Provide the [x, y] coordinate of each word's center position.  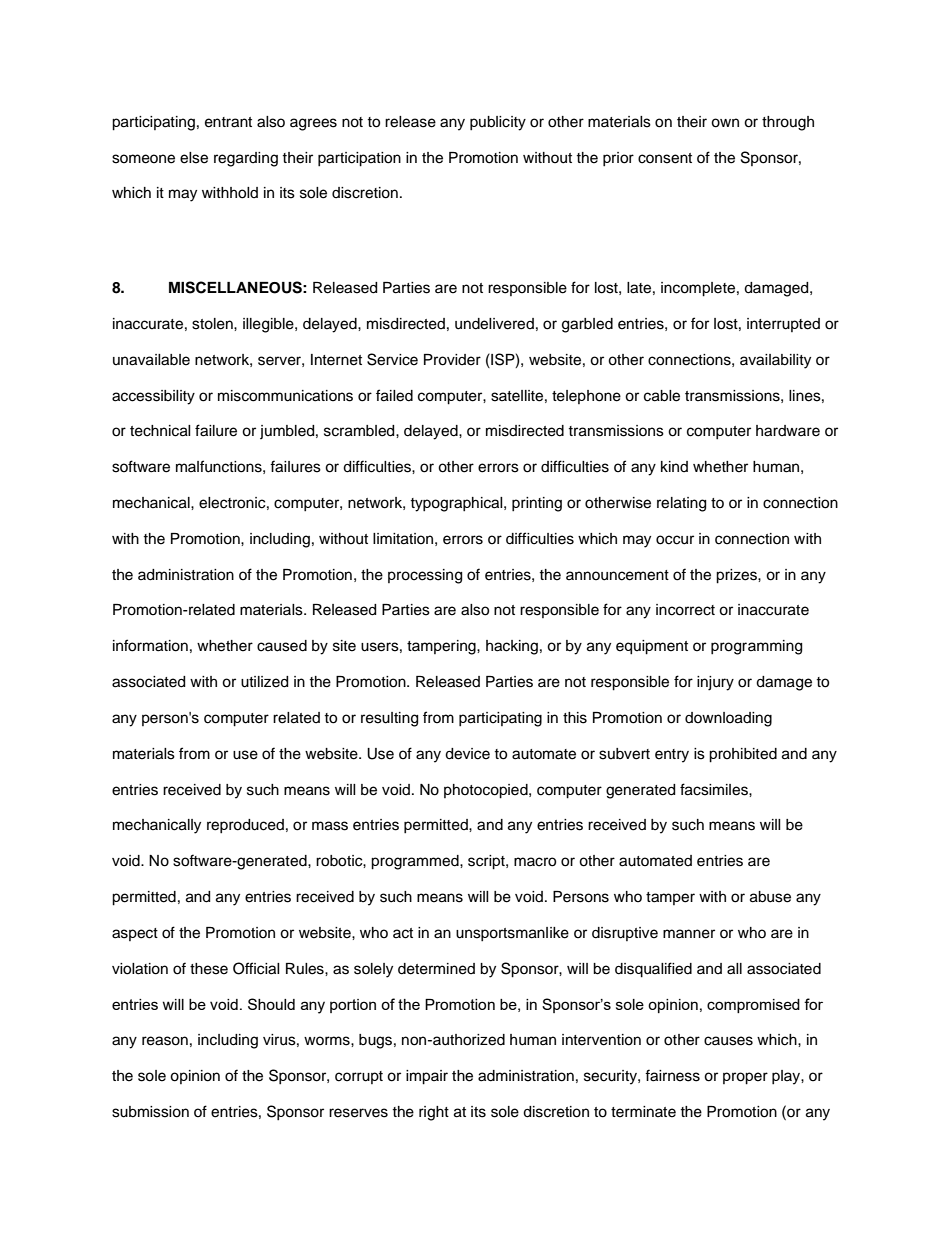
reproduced [245, 826]
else [194, 158]
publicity [498, 123]
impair [427, 1077]
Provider [452, 360]
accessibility [153, 397]
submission [150, 1112]
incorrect [685, 610]
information [150, 645]
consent [665, 158]
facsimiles [715, 789]
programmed [416, 862]
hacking [512, 647]
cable [662, 396]
